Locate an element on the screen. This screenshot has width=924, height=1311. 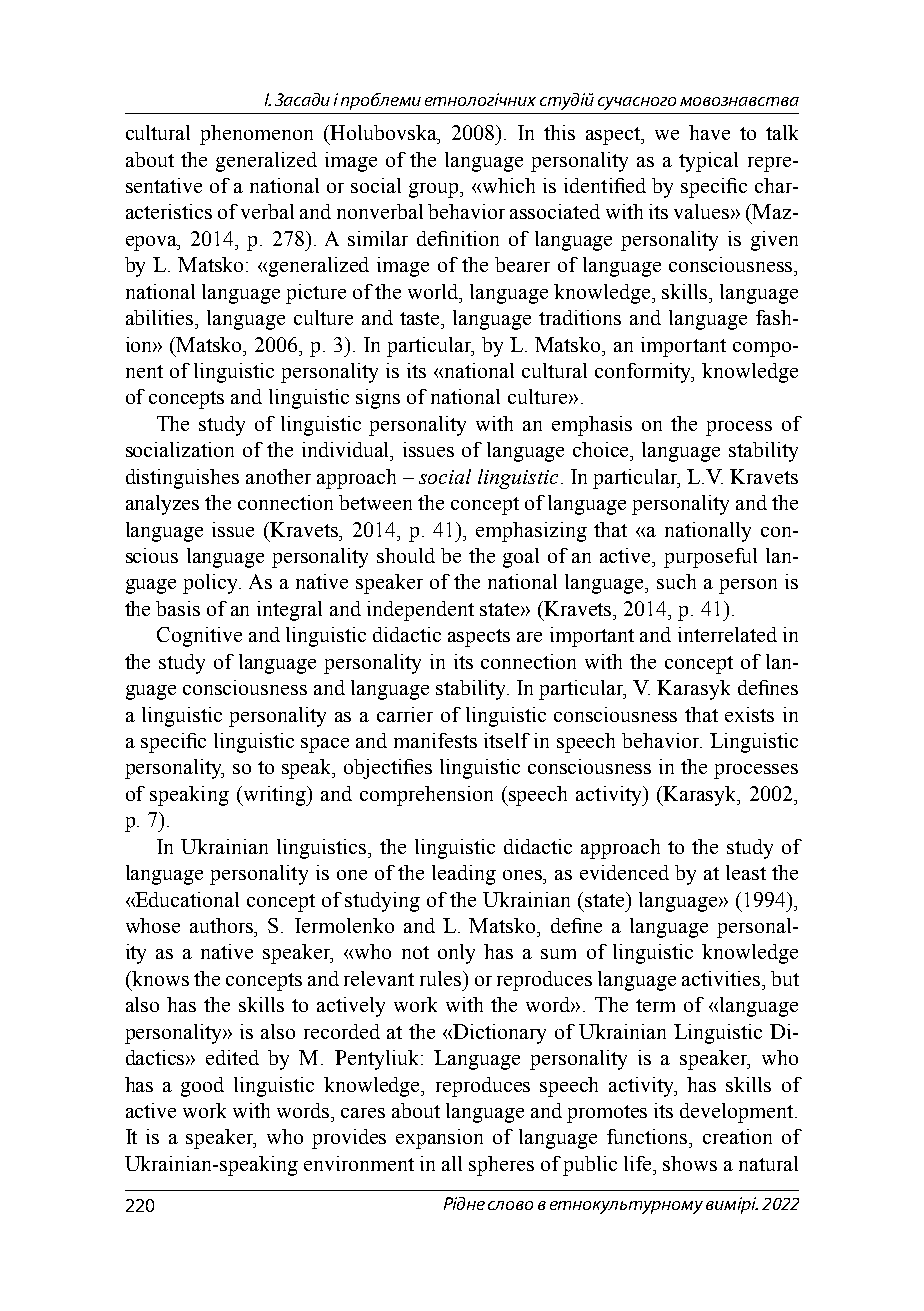
independent is located at coordinates (420, 611).
